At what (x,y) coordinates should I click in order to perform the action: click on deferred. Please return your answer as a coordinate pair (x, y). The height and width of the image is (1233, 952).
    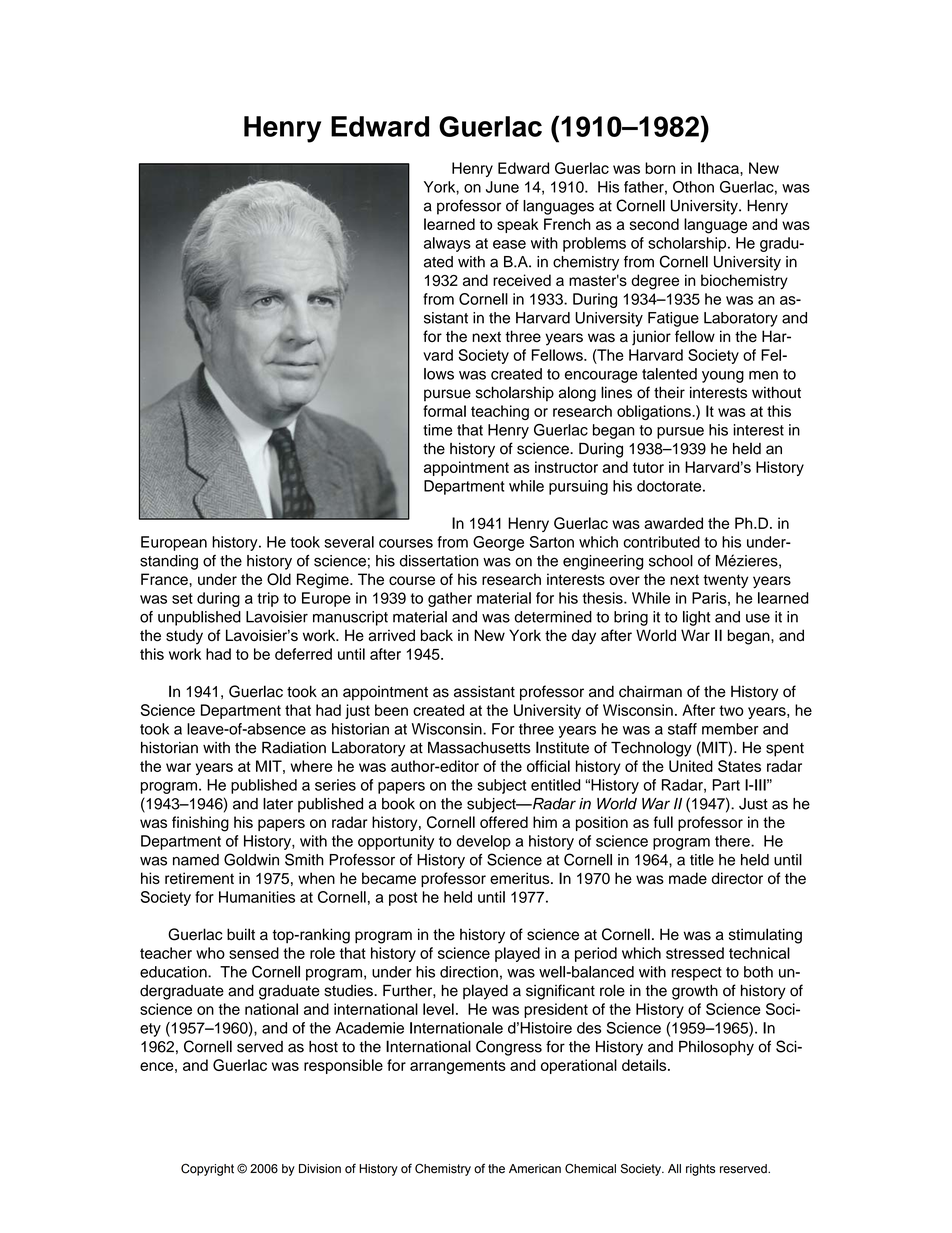
    Looking at the image, I should click on (303, 654).
